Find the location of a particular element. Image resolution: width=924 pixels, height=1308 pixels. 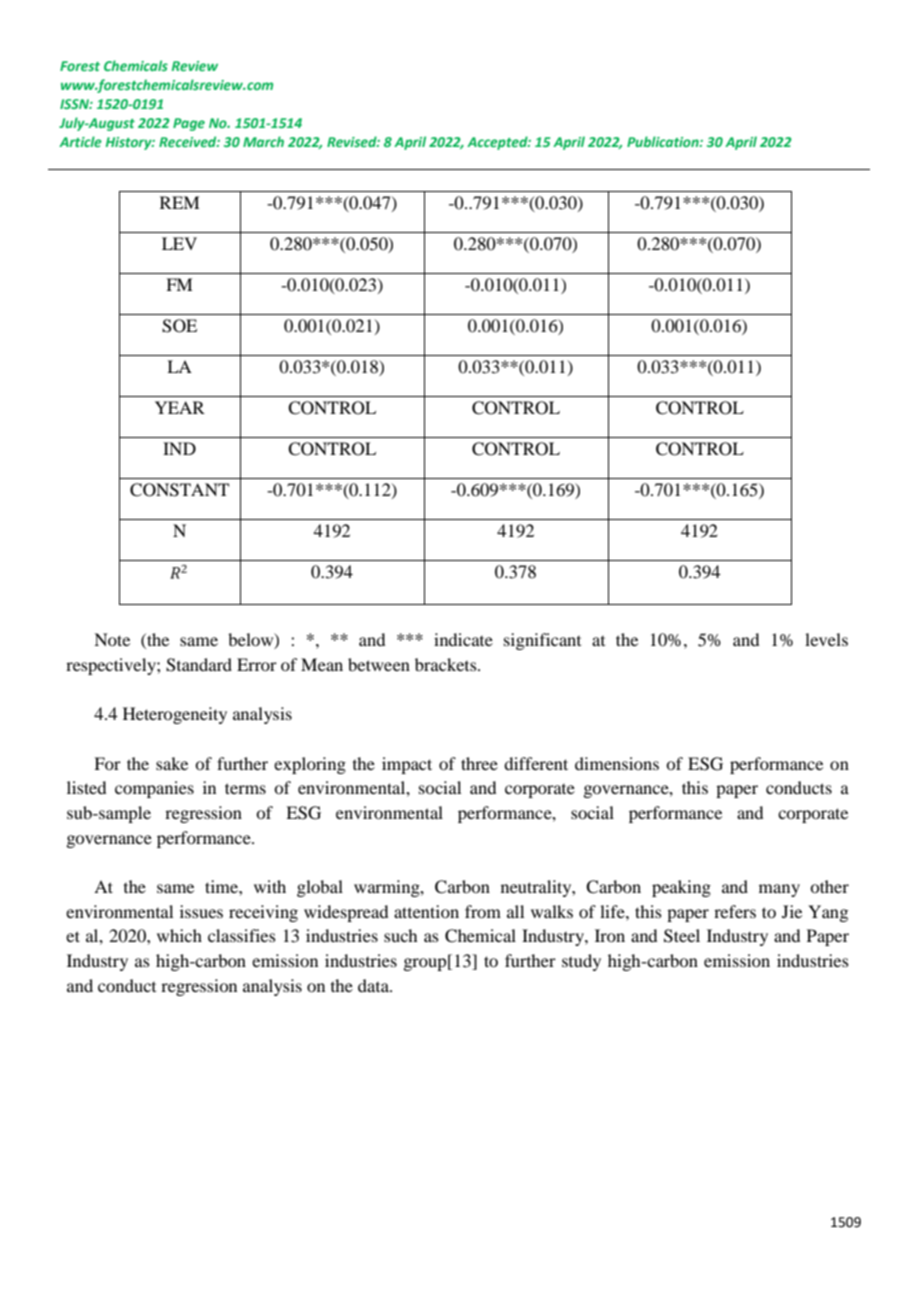

between is located at coordinates (379, 664).
